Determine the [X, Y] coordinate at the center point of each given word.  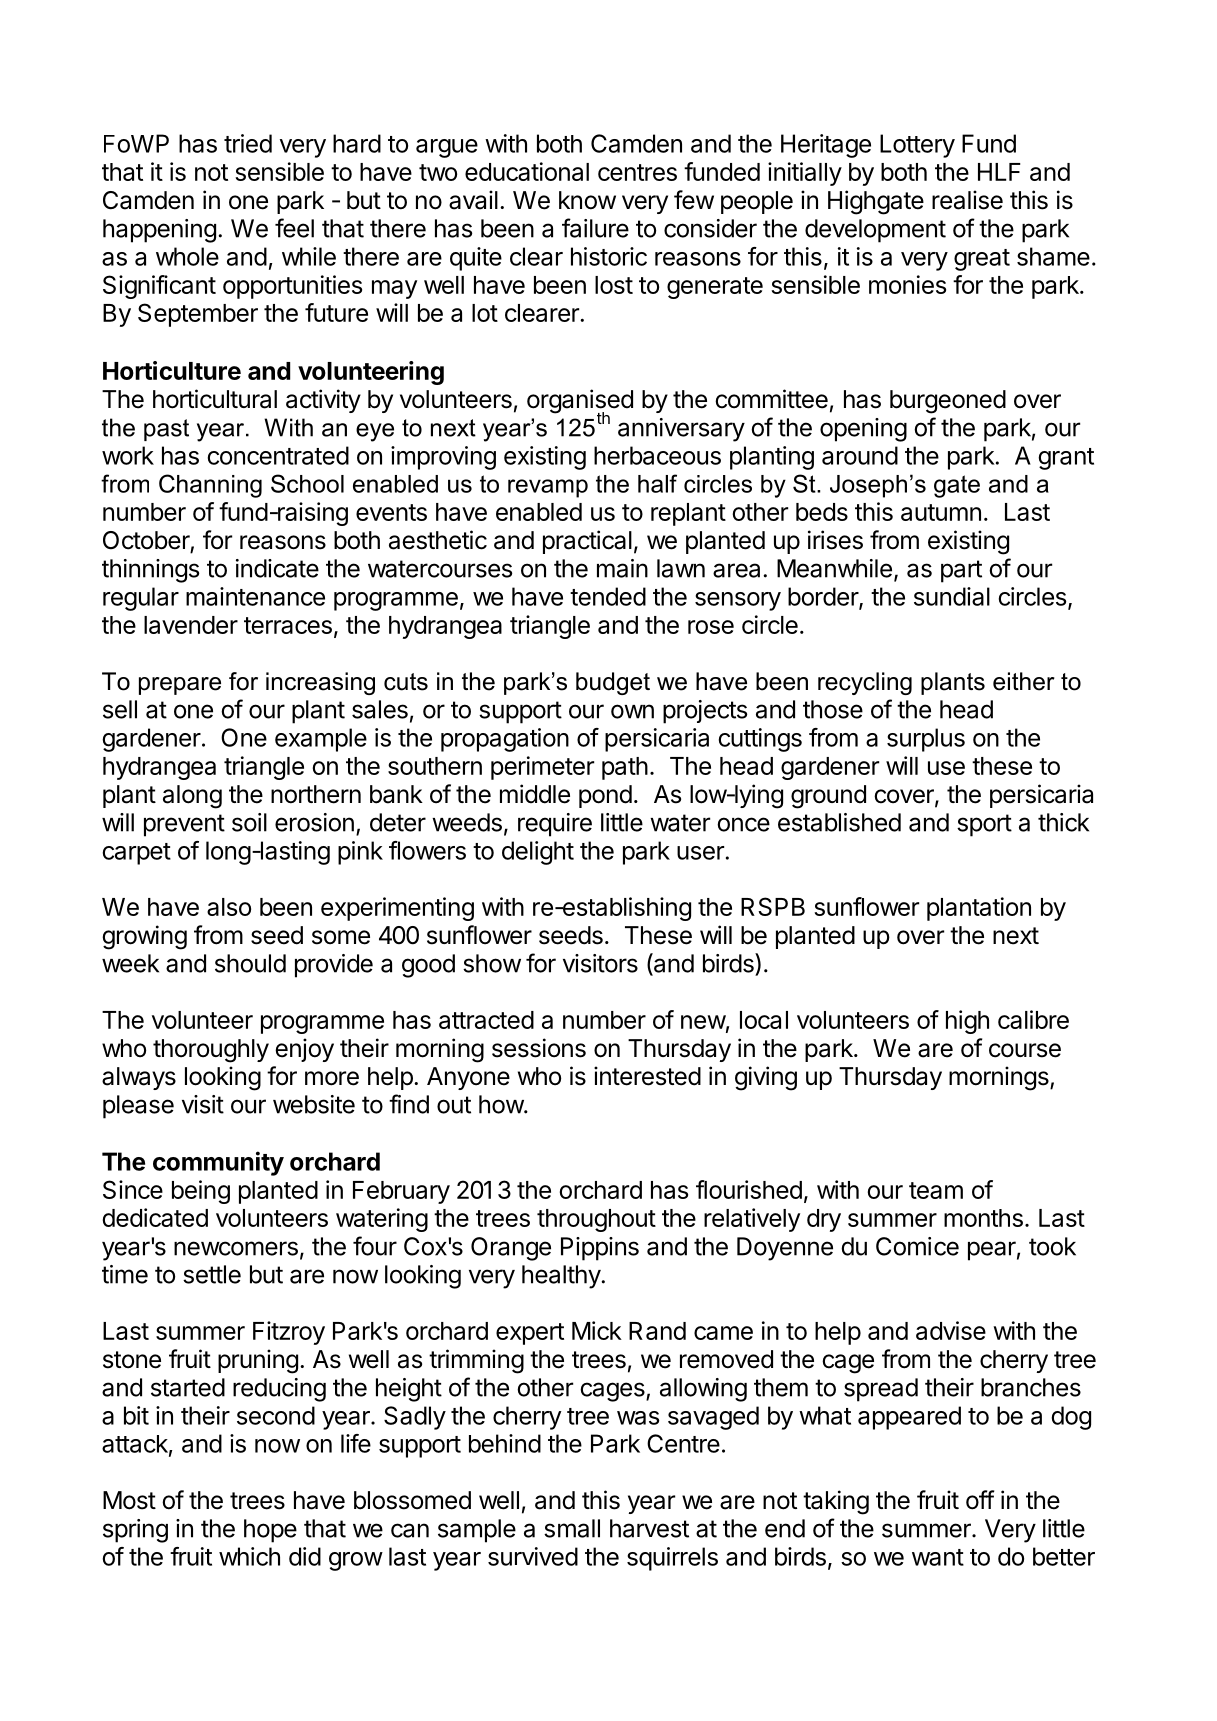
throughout [596, 1220]
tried [248, 143]
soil [249, 822]
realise [967, 200]
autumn [941, 512]
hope [270, 1531]
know [587, 200]
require [555, 825]
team [936, 1190]
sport [984, 825]
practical [587, 542]
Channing [210, 486]
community [218, 1163]
